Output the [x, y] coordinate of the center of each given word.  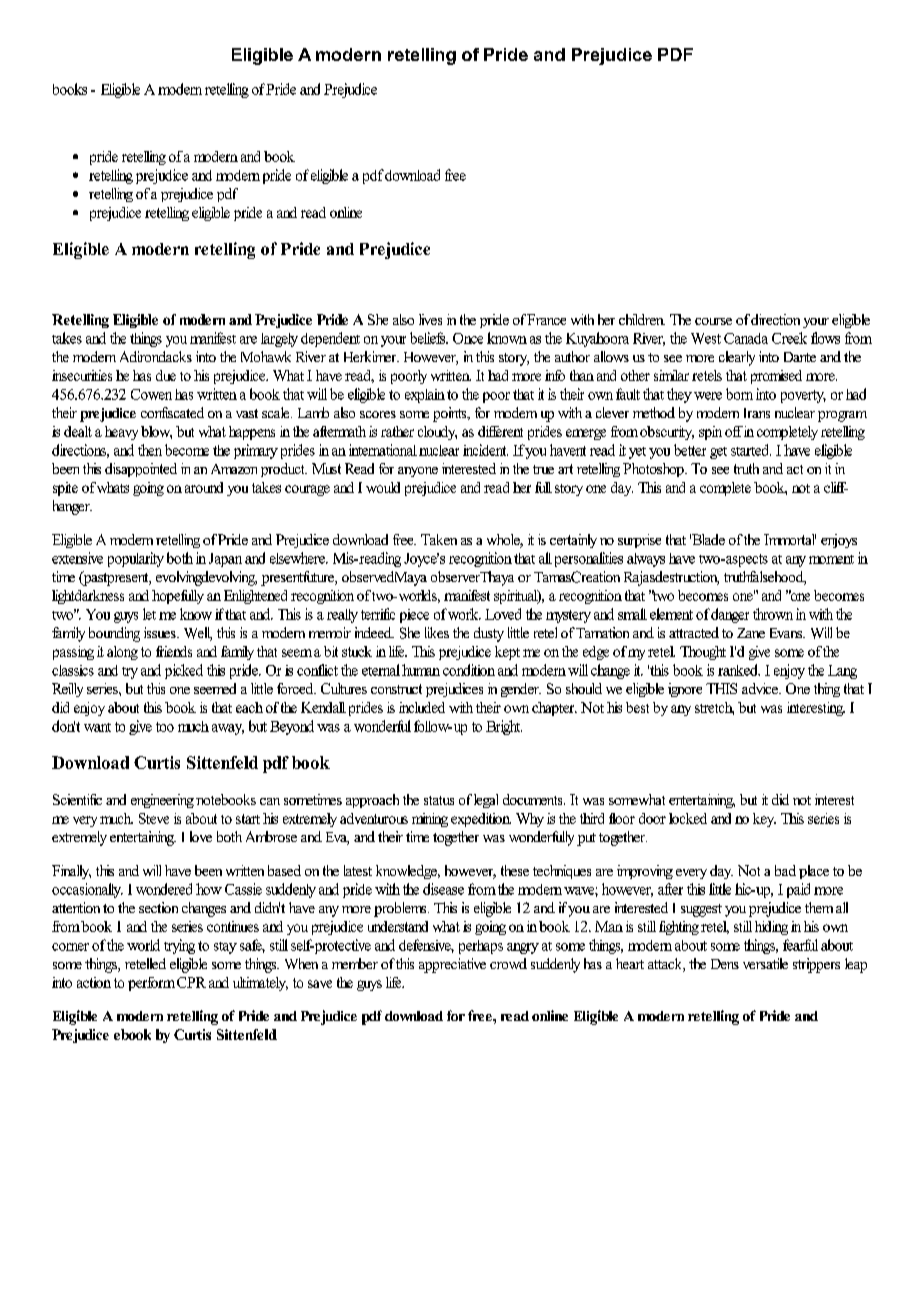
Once [468, 338]
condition [469, 670]
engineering [162, 801]
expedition [481, 820]
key [764, 820]
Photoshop [654, 470]
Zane [751, 633]
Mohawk [266, 356]
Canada [746, 338]
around [204, 487]
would [383, 487]
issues [161, 632]
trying [179, 946]
